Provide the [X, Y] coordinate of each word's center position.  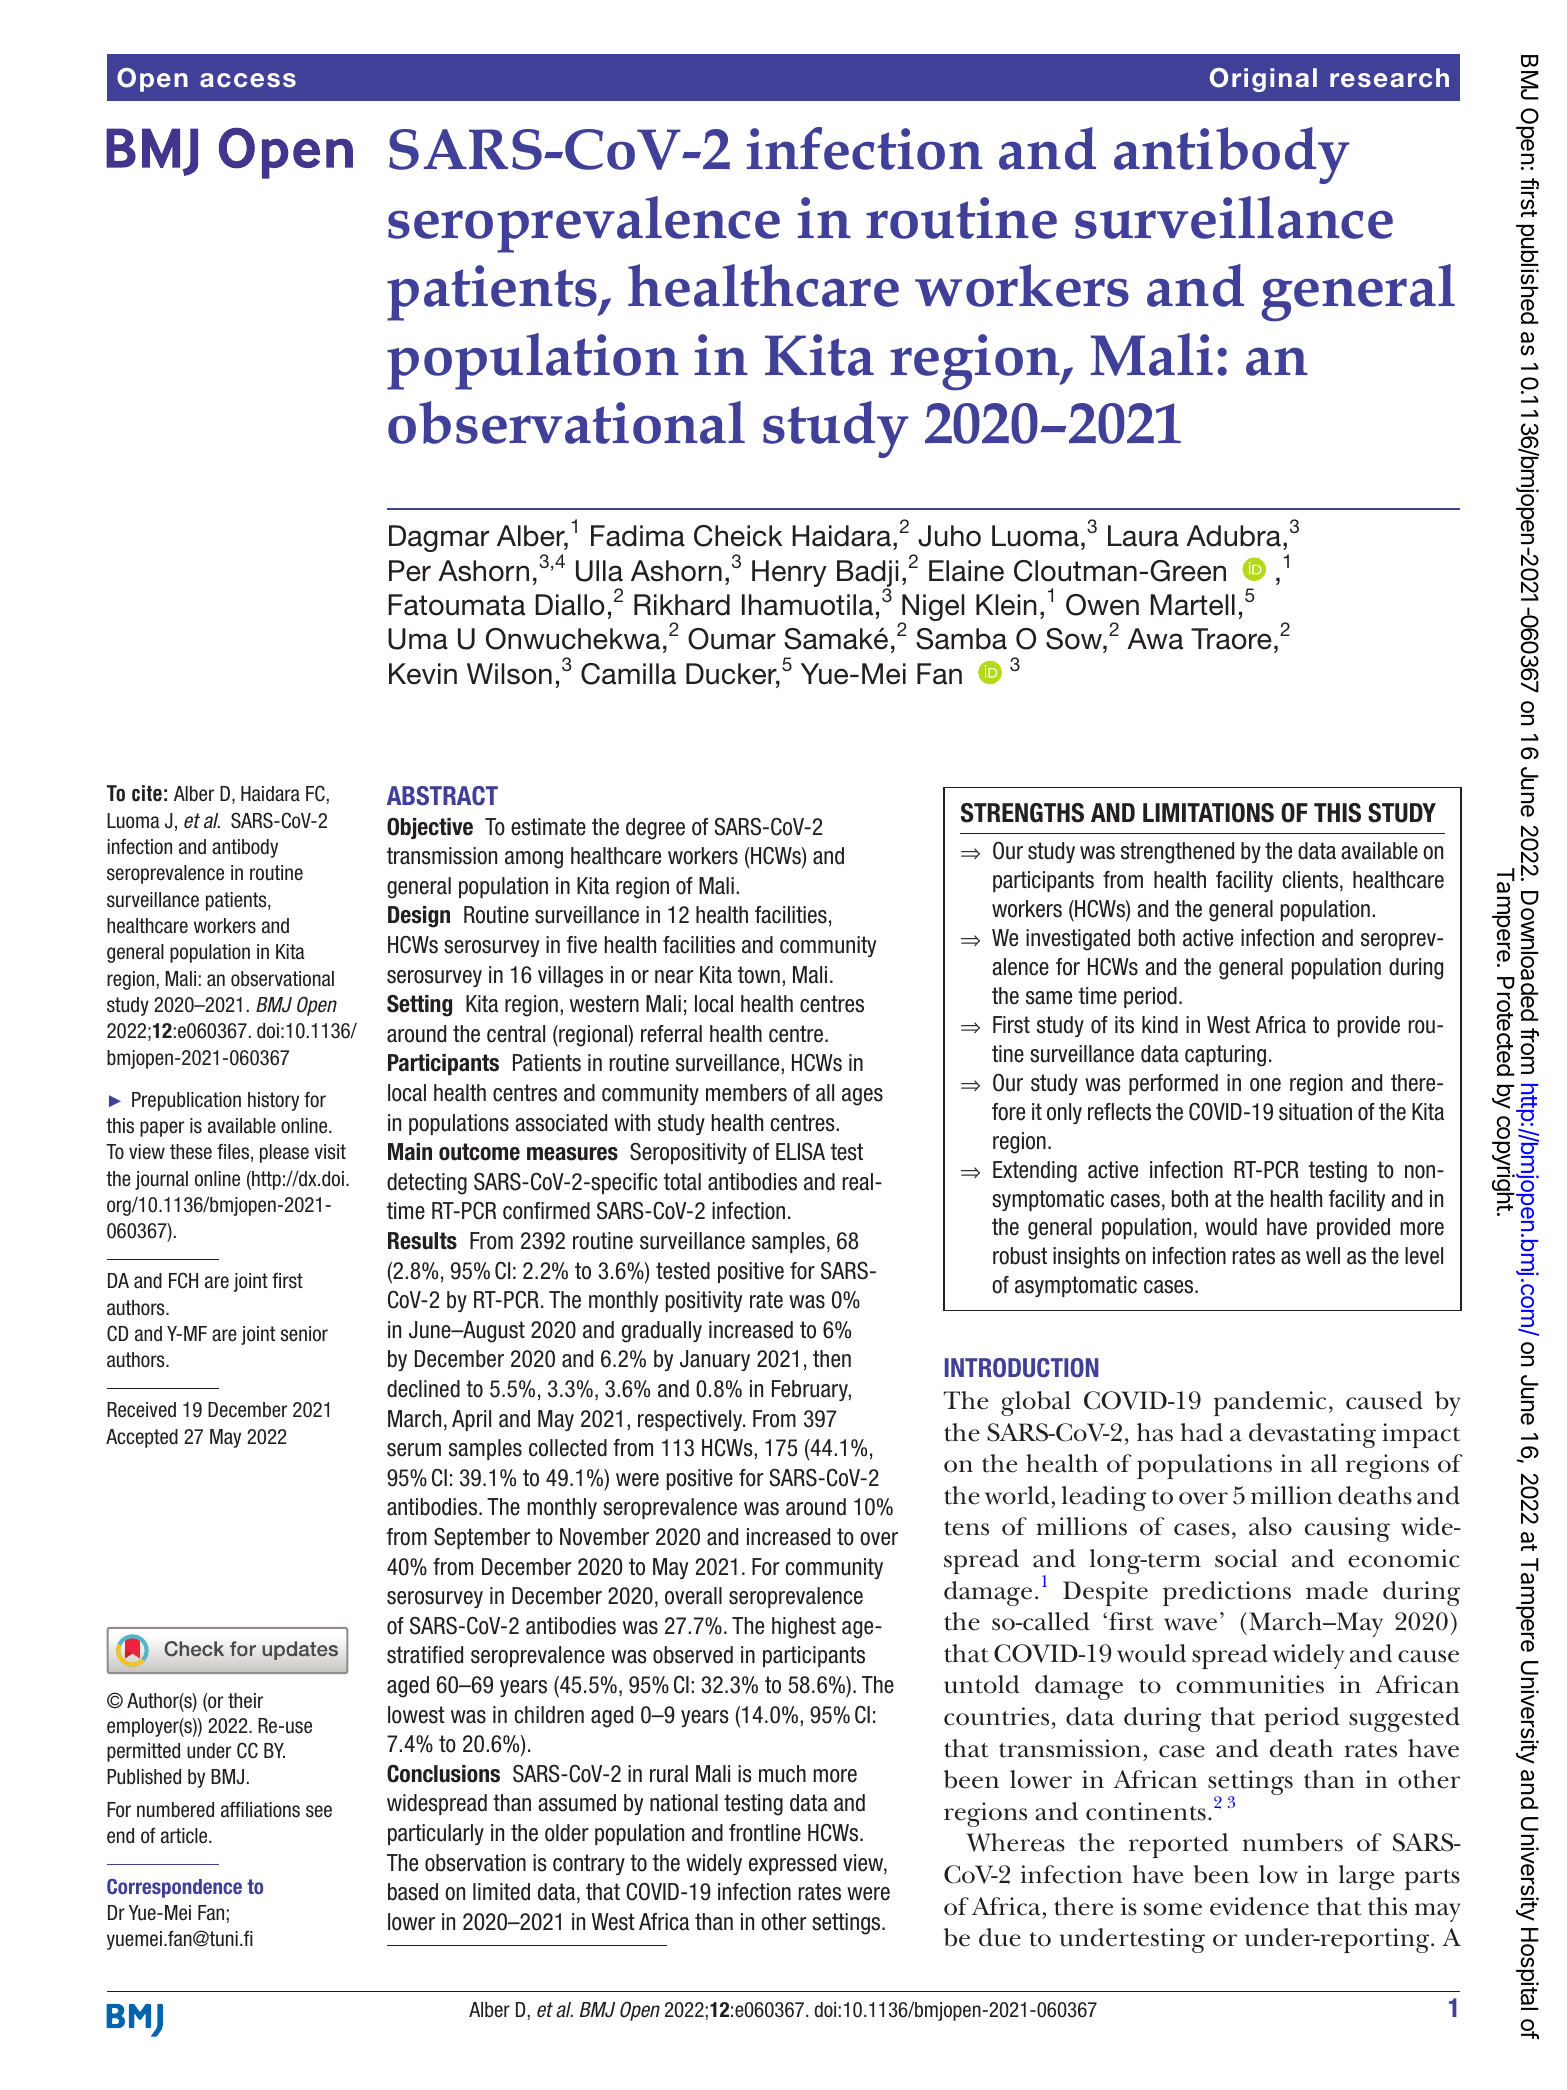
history [273, 1101]
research [1389, 78]
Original [1263, 80]
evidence [1259, 1906]
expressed [792, 1864]
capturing [1225, 1056]
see [319, 1811]
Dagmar [439, 538]
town [759, 975]
